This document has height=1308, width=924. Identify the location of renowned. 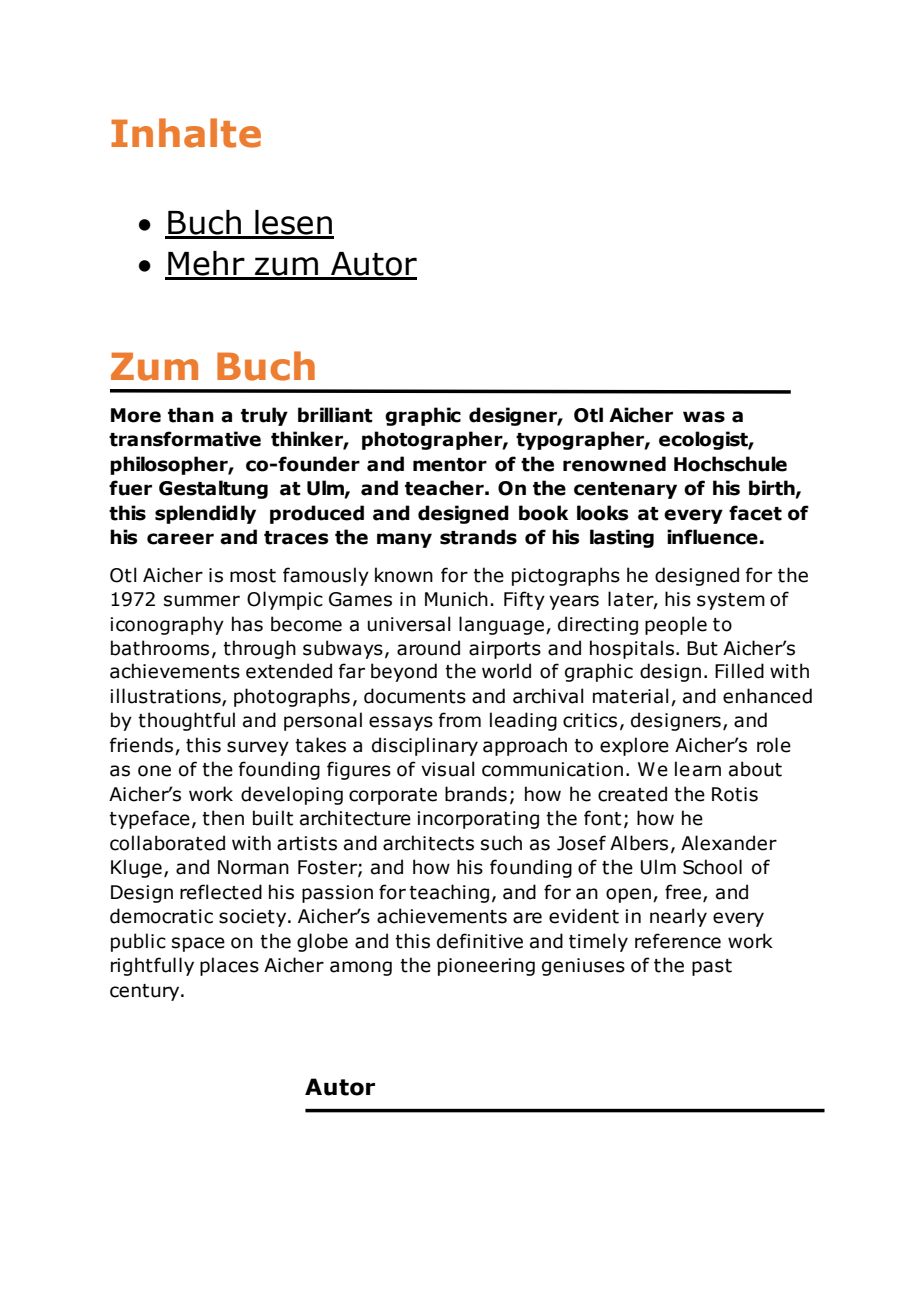
(614, 464).
